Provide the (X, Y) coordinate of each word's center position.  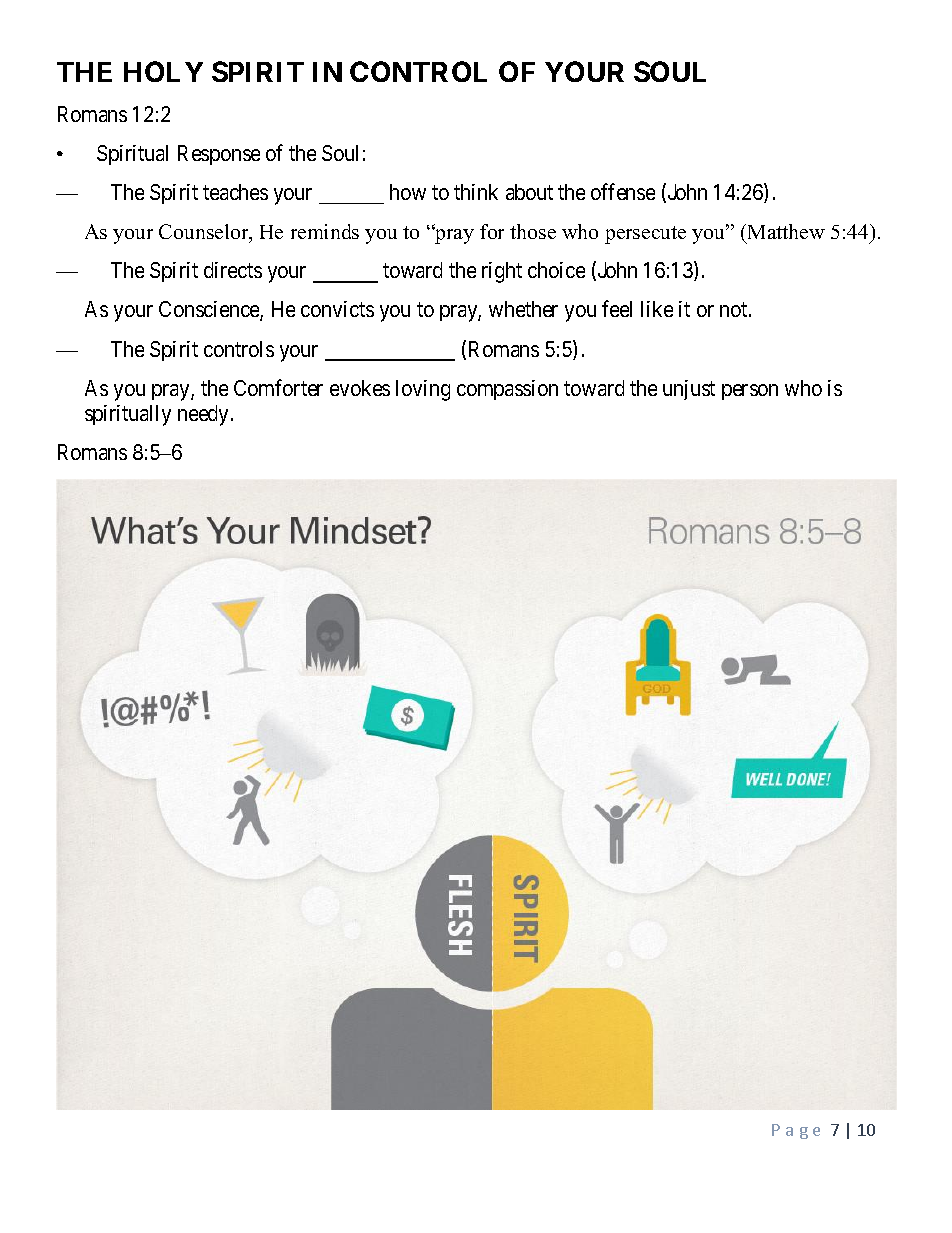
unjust (689, 390)
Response (219, 155)
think (476, 192)
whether (523, 309)
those (533, 231)
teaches (235, 192)
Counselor (205, 233)
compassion (507, 390)
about (529, 192)
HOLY (163, 71)
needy (205, 415)
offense (623, 191)
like (657, 309)
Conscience (210, 311)
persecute (645, 235)
